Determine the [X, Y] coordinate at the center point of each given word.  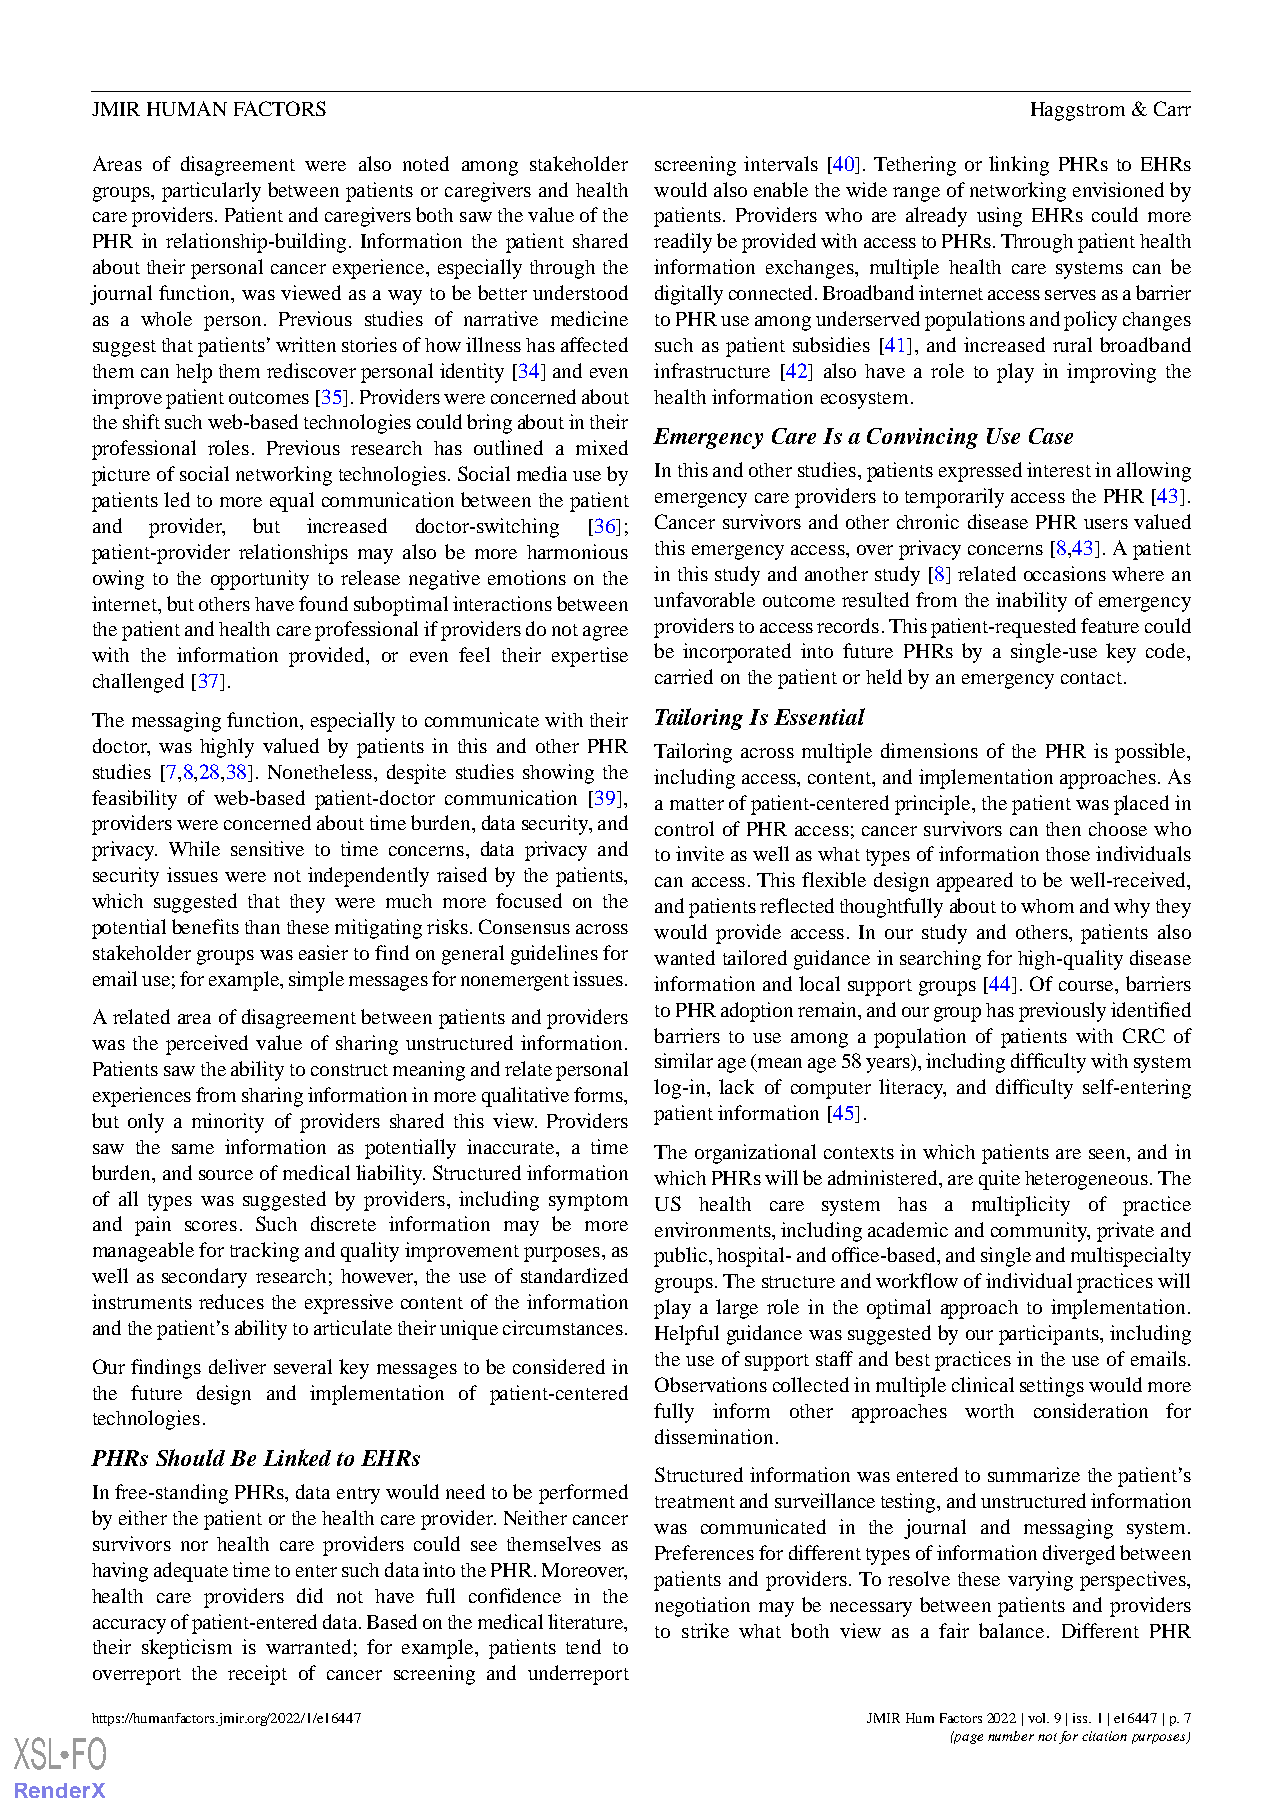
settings [1052, 1387]
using [999, 217]
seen [1108, 1154]
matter [697, 804]
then [1063, 829]
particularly [211, 192]
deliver [237, 1366]
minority [228, 1123]
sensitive [267, 848]
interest [1059, 469]
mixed [602, 447]
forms [599, 1094]
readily [683, 243]
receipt [257, 1675]
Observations [711, 1384]
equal [292, 502]
